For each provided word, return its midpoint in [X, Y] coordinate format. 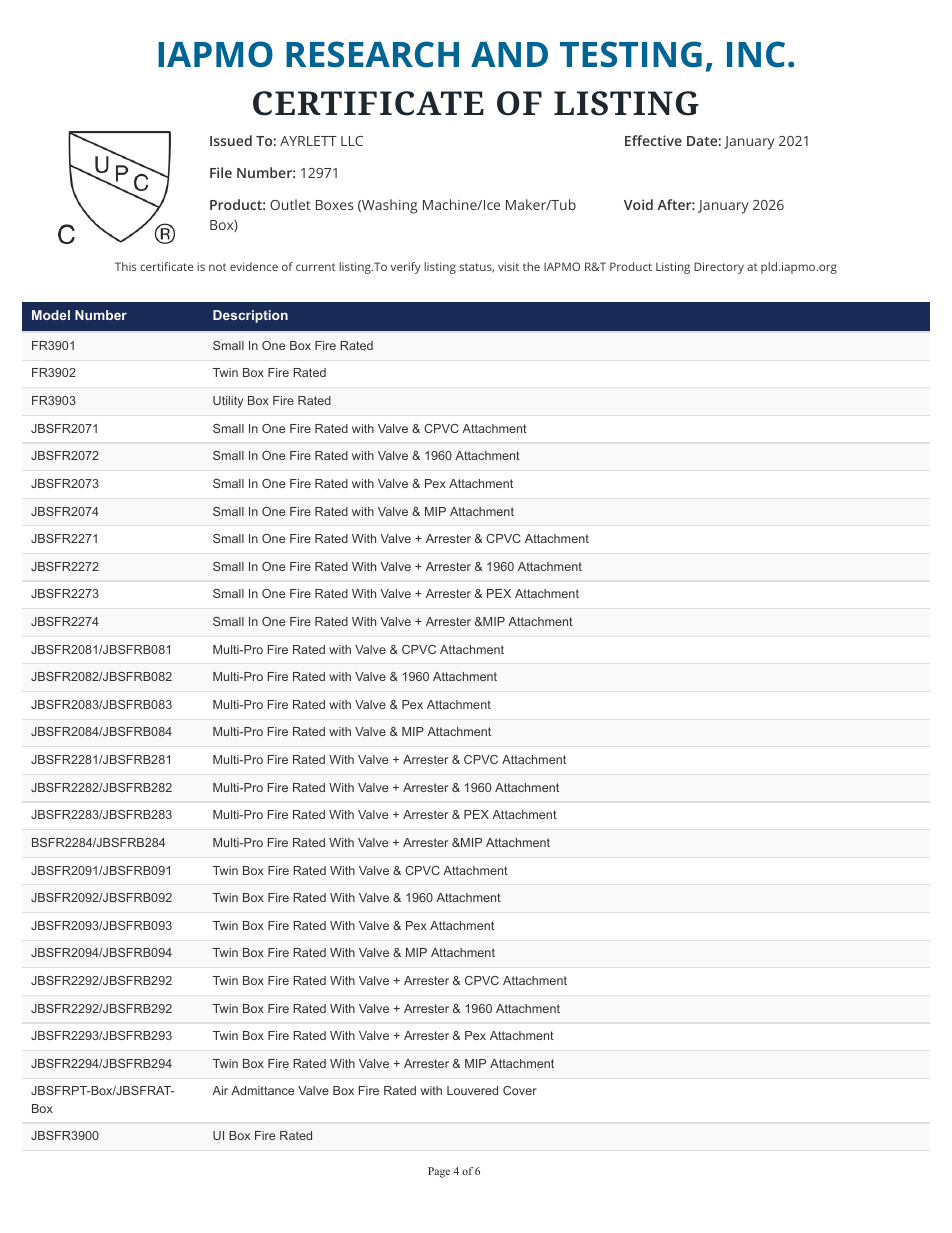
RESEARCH [372, 54]
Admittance [262, 1090]
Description [250, 316]
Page [439, 1172]
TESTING [631, 54]
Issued [231, 140]
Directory [719, 268]
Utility [228, 402]
